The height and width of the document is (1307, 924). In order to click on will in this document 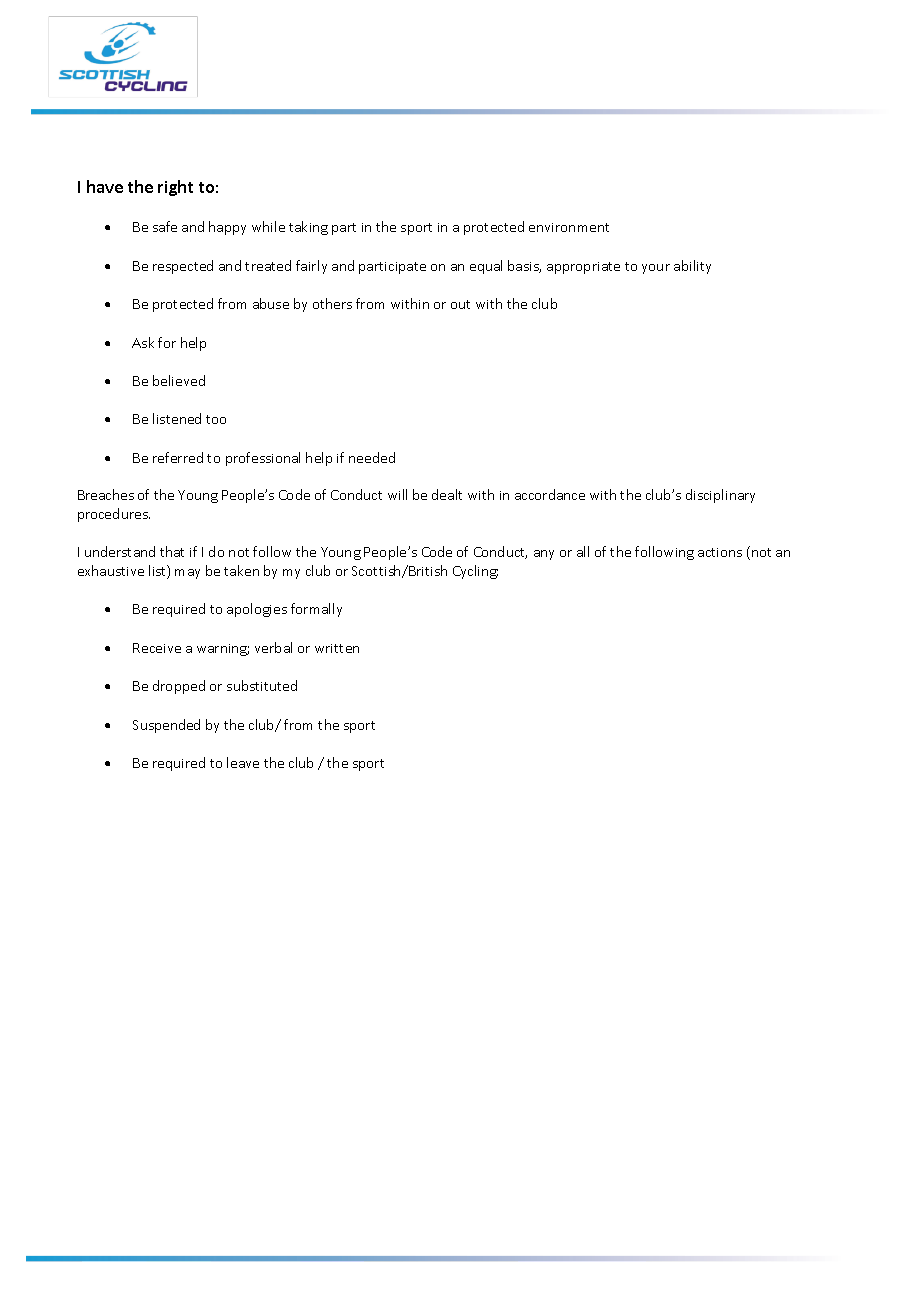, I will do `click(397, 494)`.
